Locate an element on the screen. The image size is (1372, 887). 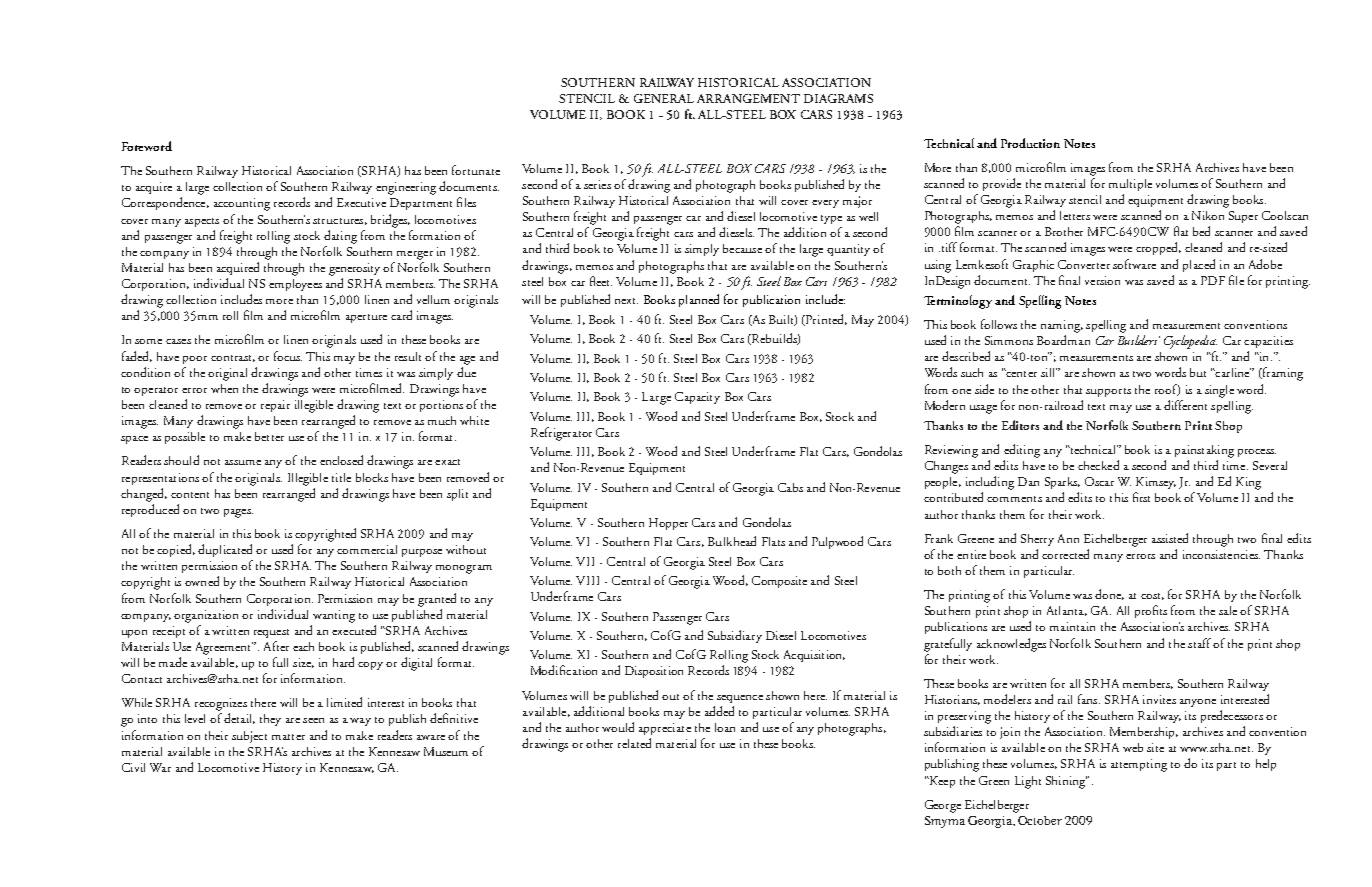
related is located at coordinates (634, 743).
